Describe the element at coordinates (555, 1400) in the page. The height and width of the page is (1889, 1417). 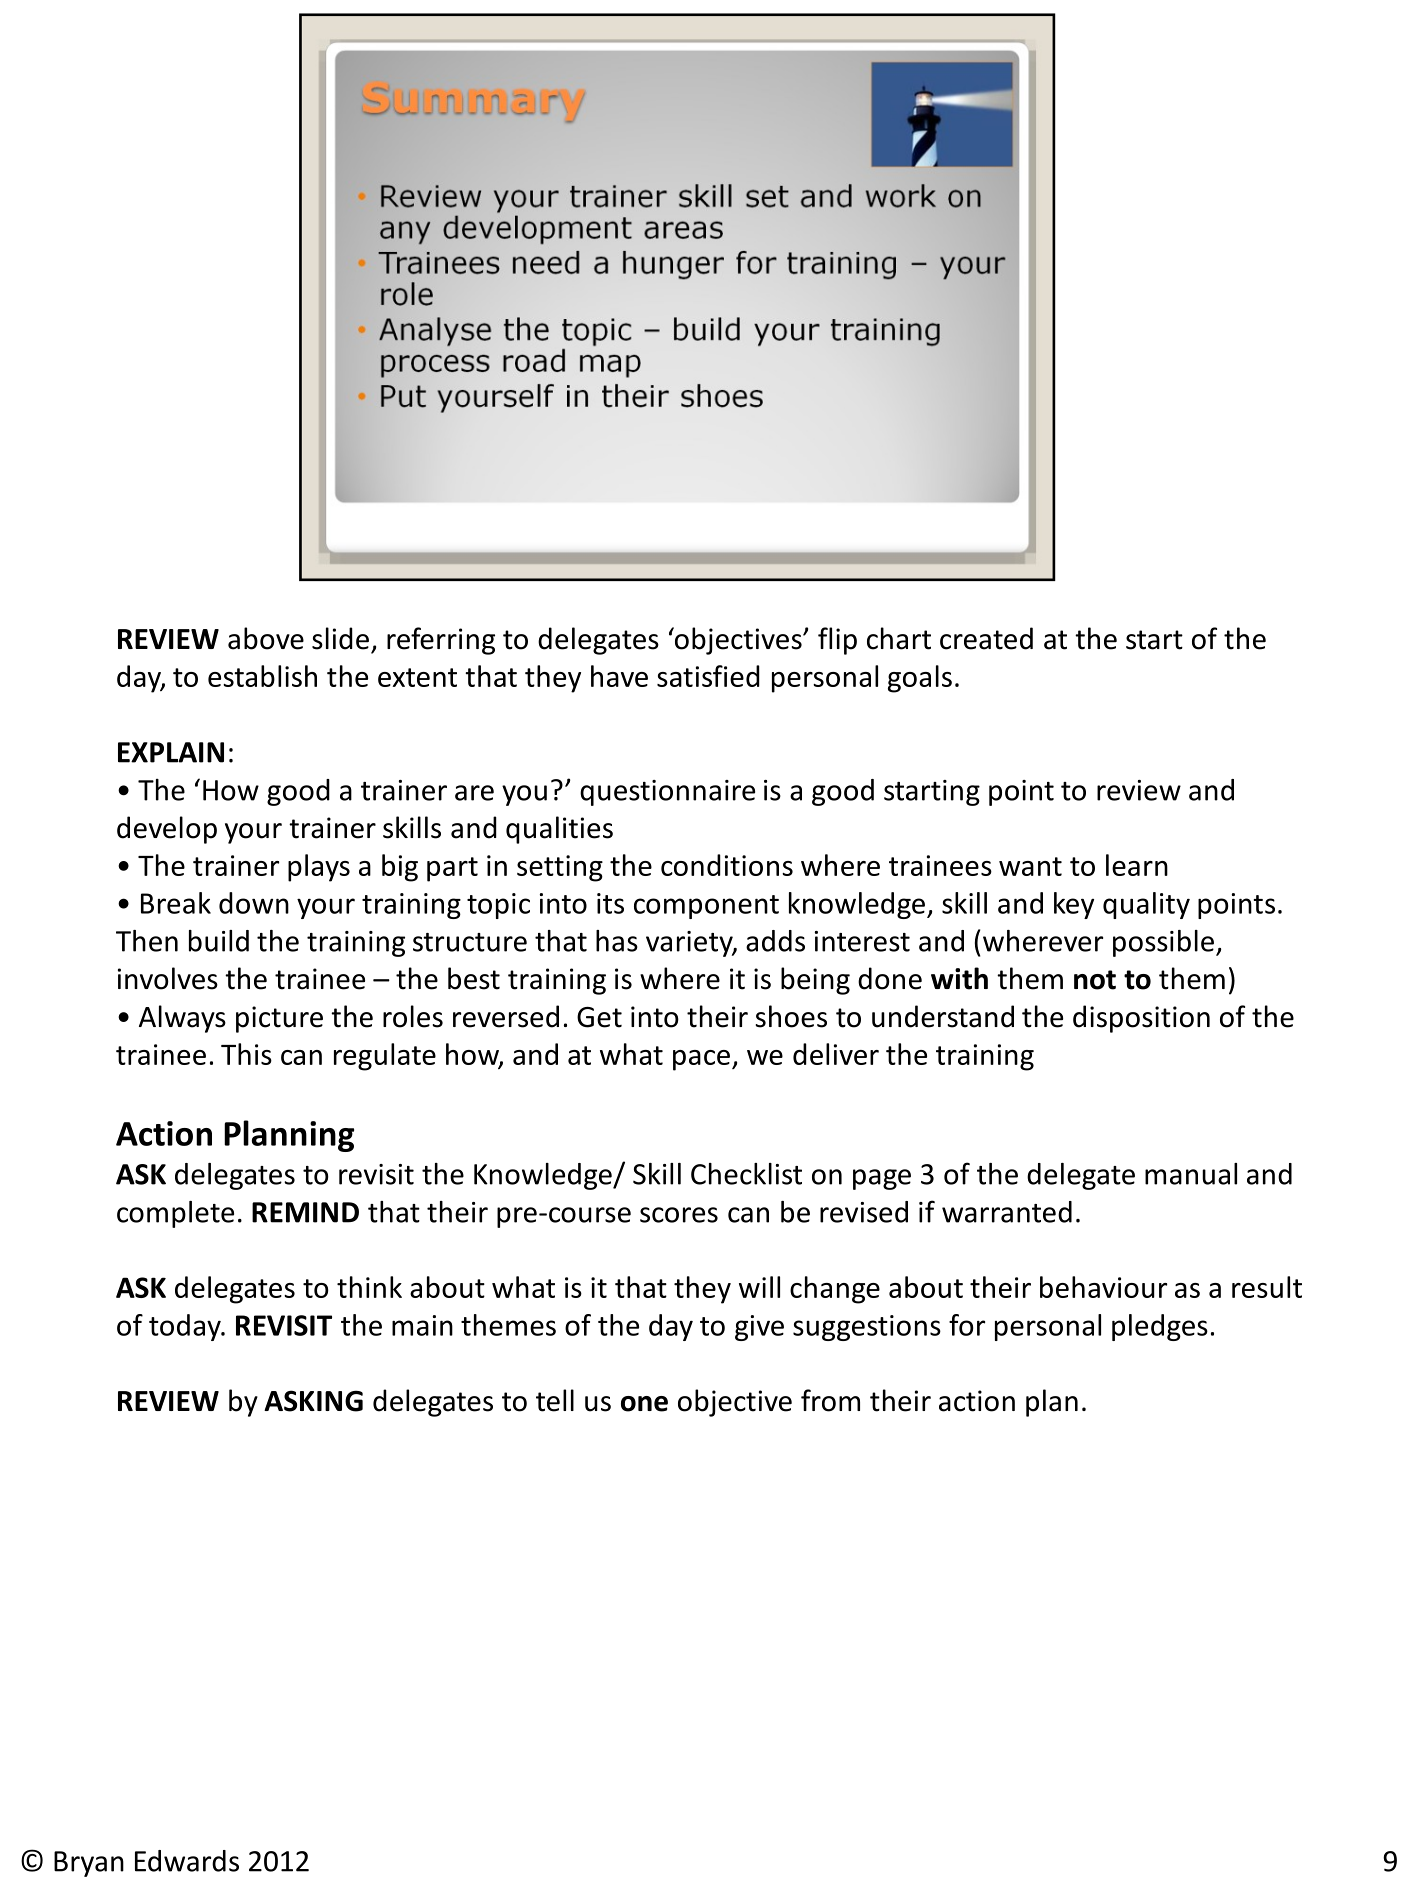
I see `tell` at that location.
